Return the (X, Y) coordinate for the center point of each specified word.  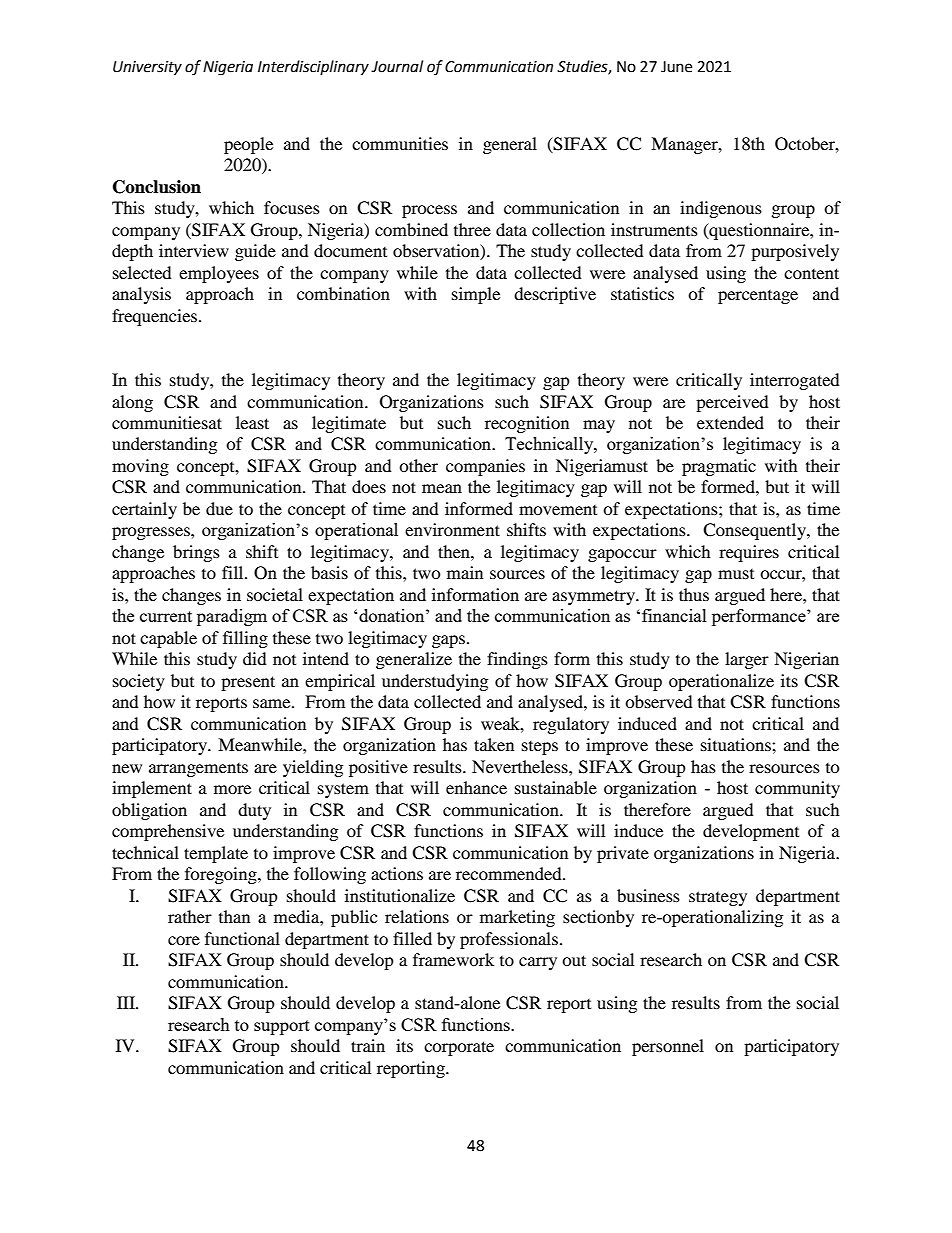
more (232, 789)
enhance (476, 787)
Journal (397, 66)
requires (749, 553)
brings (196, 553)
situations (737, 744)
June (676, 67)
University (147, 68)
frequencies (156, 317)
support (282, 1027)
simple (476, 295)
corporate (459, 1048)
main (465, 572)
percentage (758, 297)
